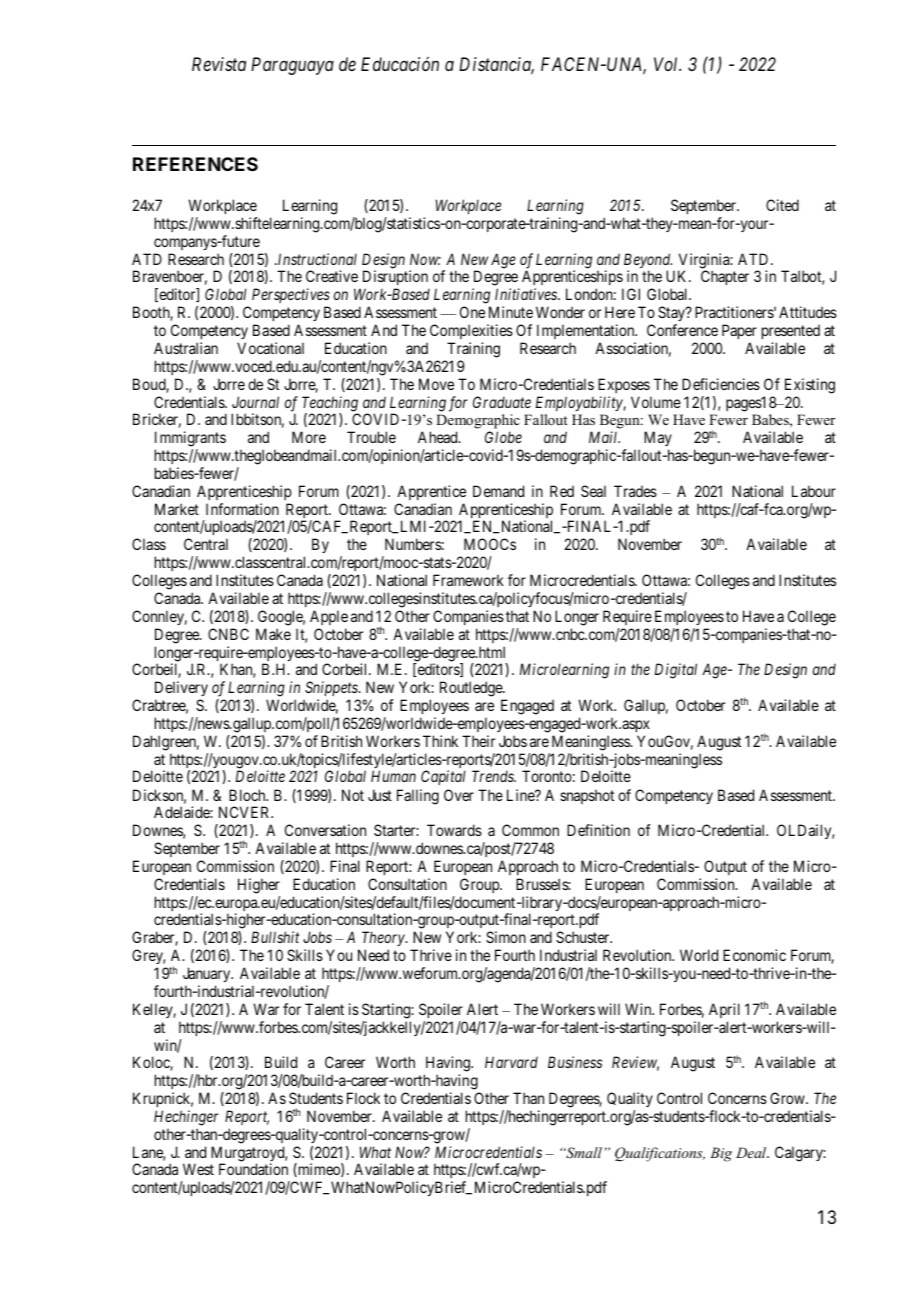 The height and width of the image is (1307, 924). What do you see at coordinates (273, 634) in the image?
I see `Make` at bounding box center [273, 634].
